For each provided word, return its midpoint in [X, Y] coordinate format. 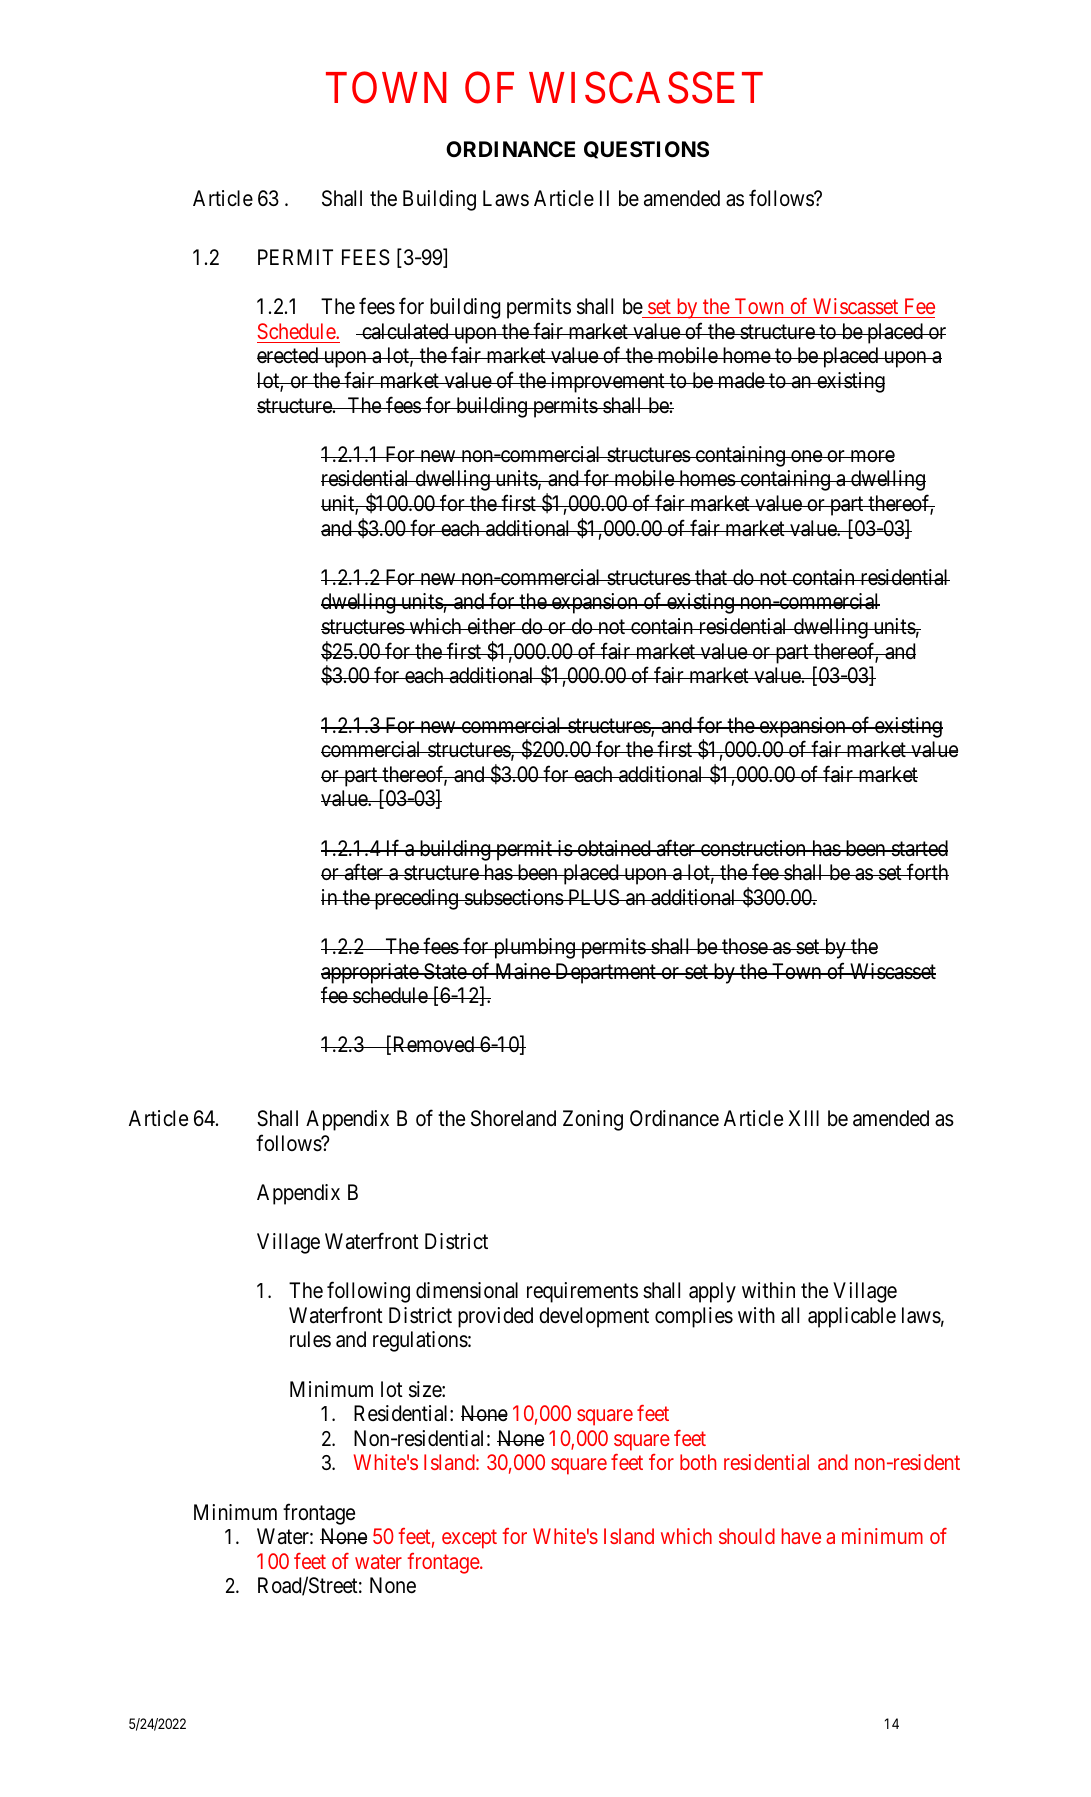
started [919, 848]
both [698, 1462]
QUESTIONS [646, 150]
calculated [405, 331]
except [469, 1539]
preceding [416, 899]
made [741, 380]
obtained [614, 848]
